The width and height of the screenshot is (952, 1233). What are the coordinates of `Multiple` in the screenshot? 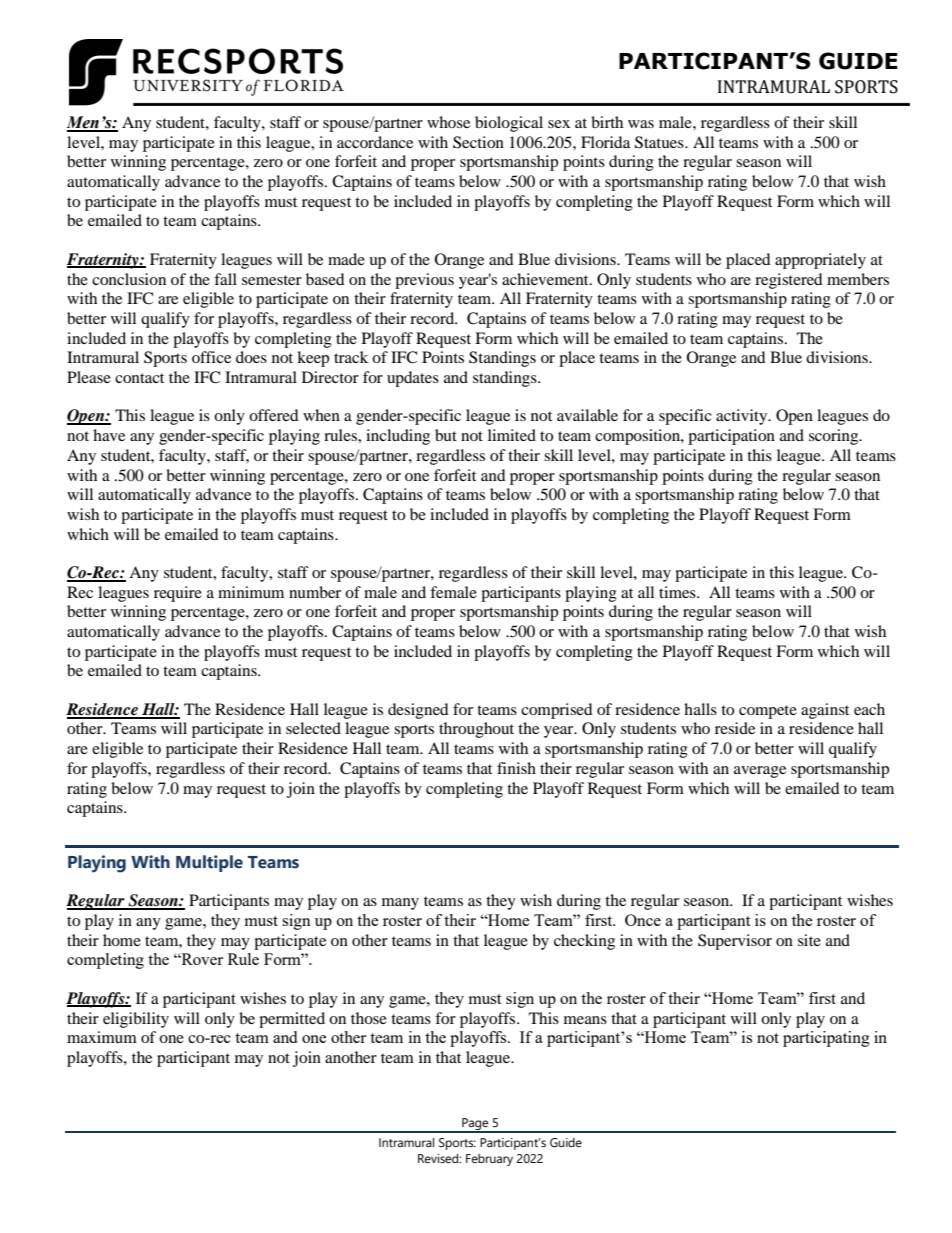 It's located at (209, 863).
